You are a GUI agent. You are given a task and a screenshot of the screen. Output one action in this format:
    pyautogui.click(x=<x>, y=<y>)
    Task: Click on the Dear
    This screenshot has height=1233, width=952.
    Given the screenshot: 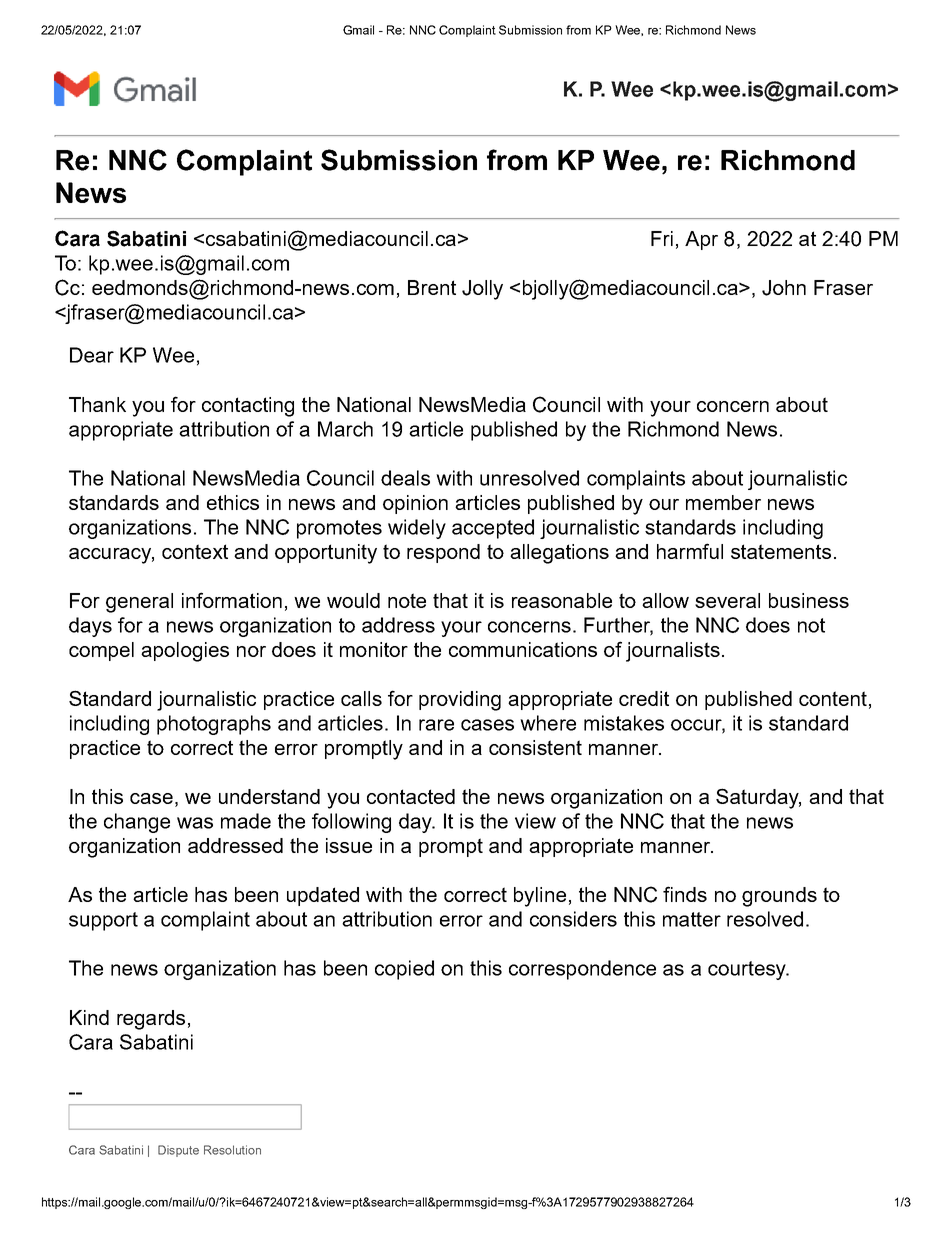 What is the action you would take?
    pyautogui.click(x=92, y=355)
